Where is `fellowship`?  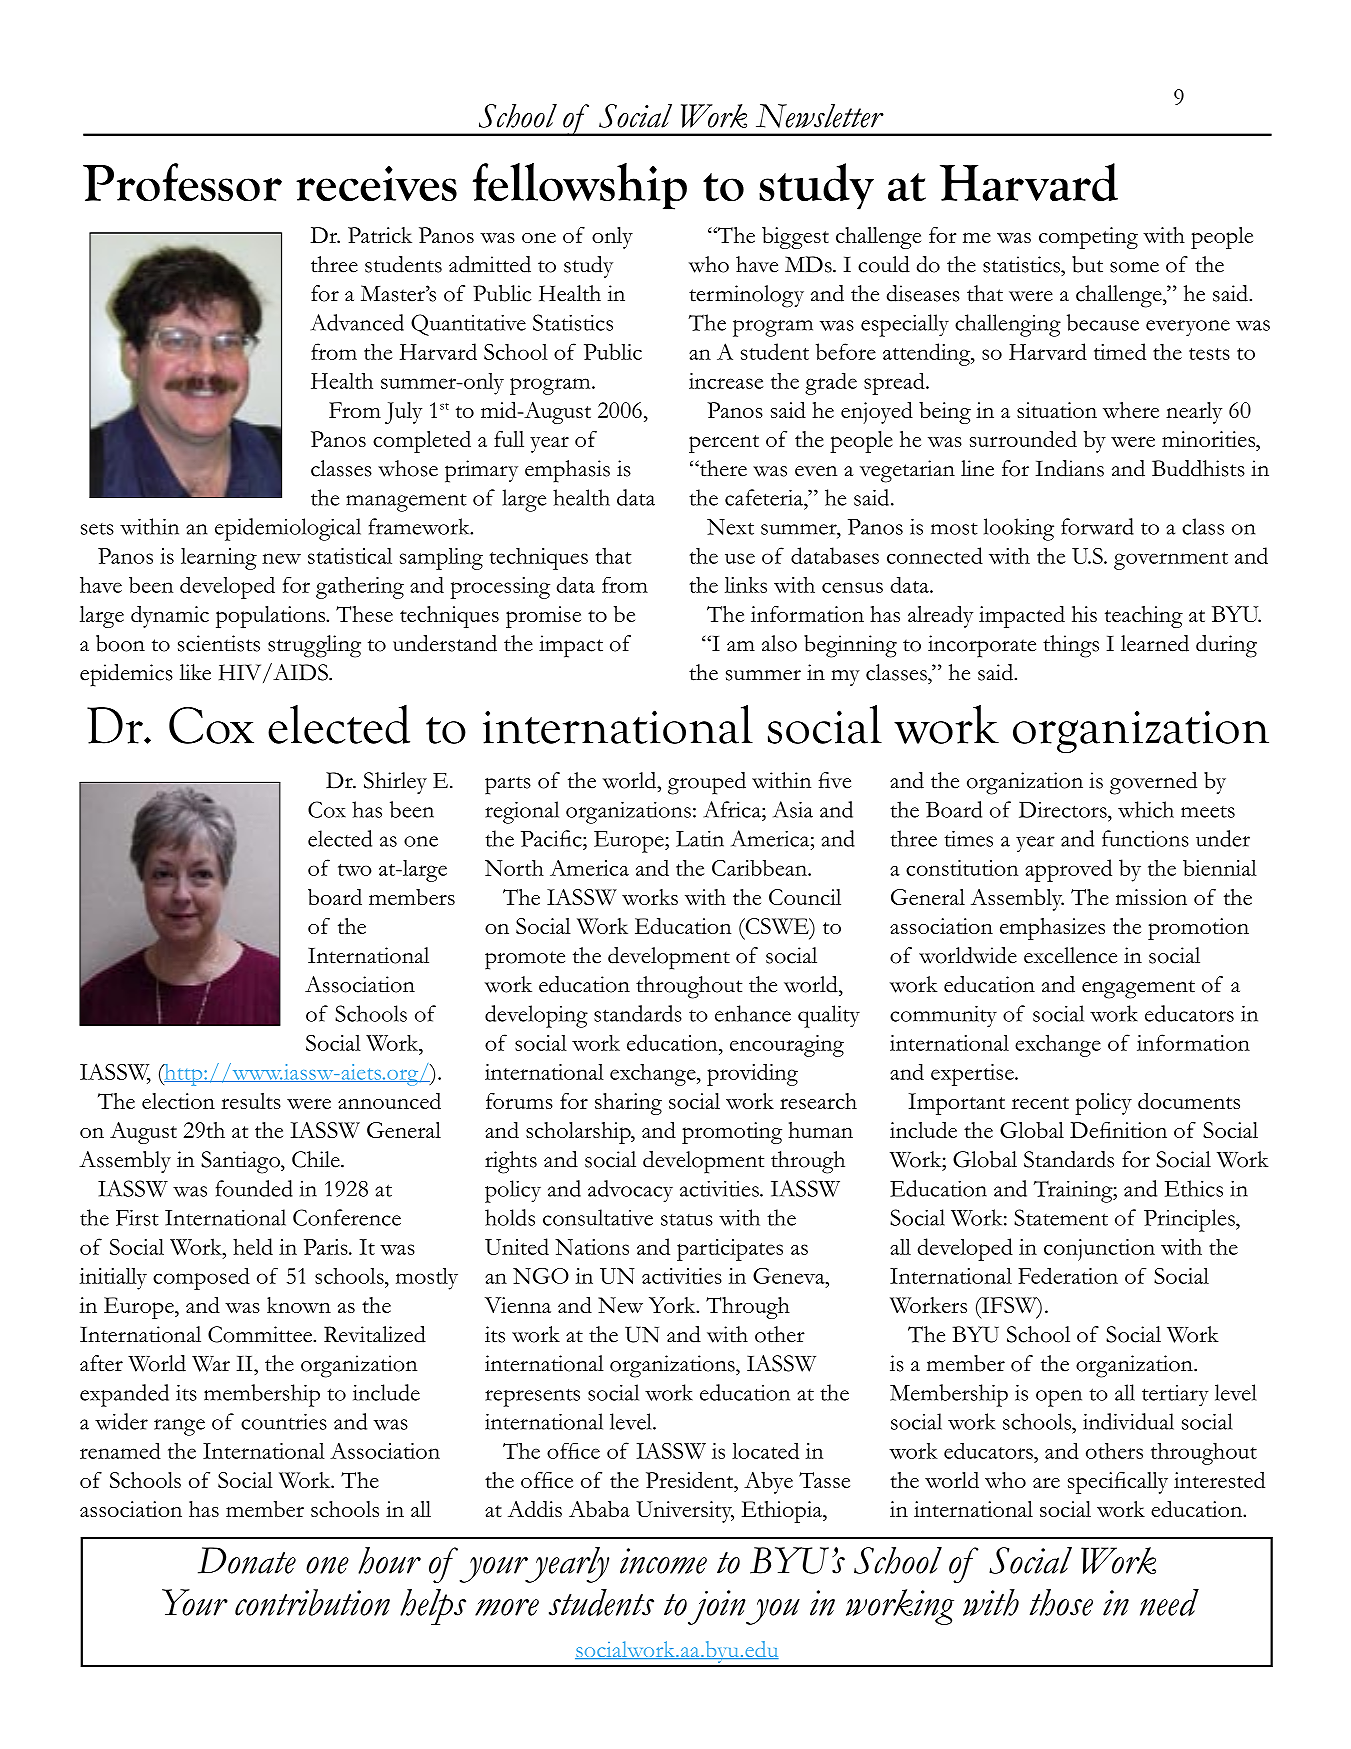 fellowship is located at coordinates (580, 186).
